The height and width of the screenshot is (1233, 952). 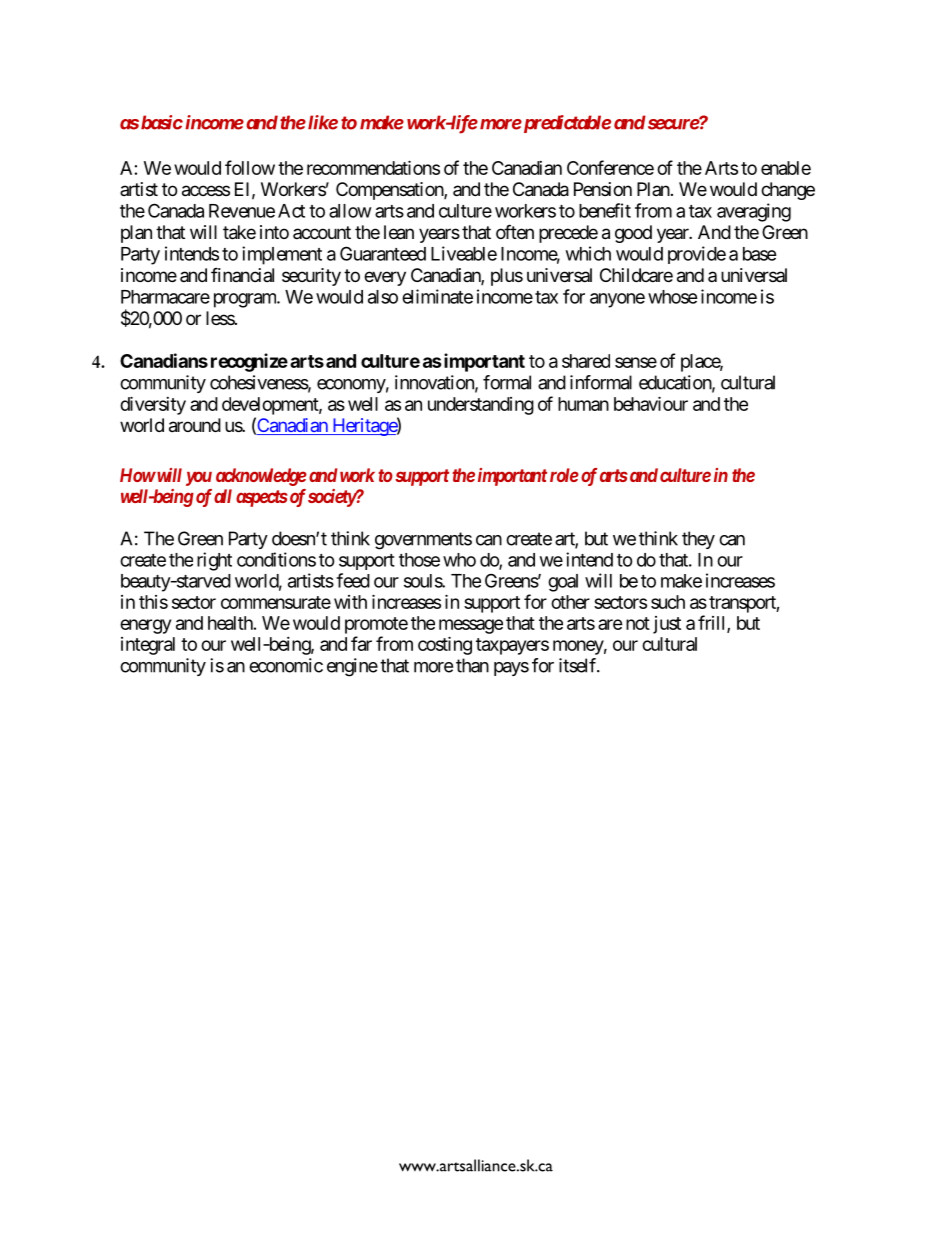 What do you see at coordinates (165, 297) in the screenshot?
I see `Pharmacare` at bounding box center [165, 297].
